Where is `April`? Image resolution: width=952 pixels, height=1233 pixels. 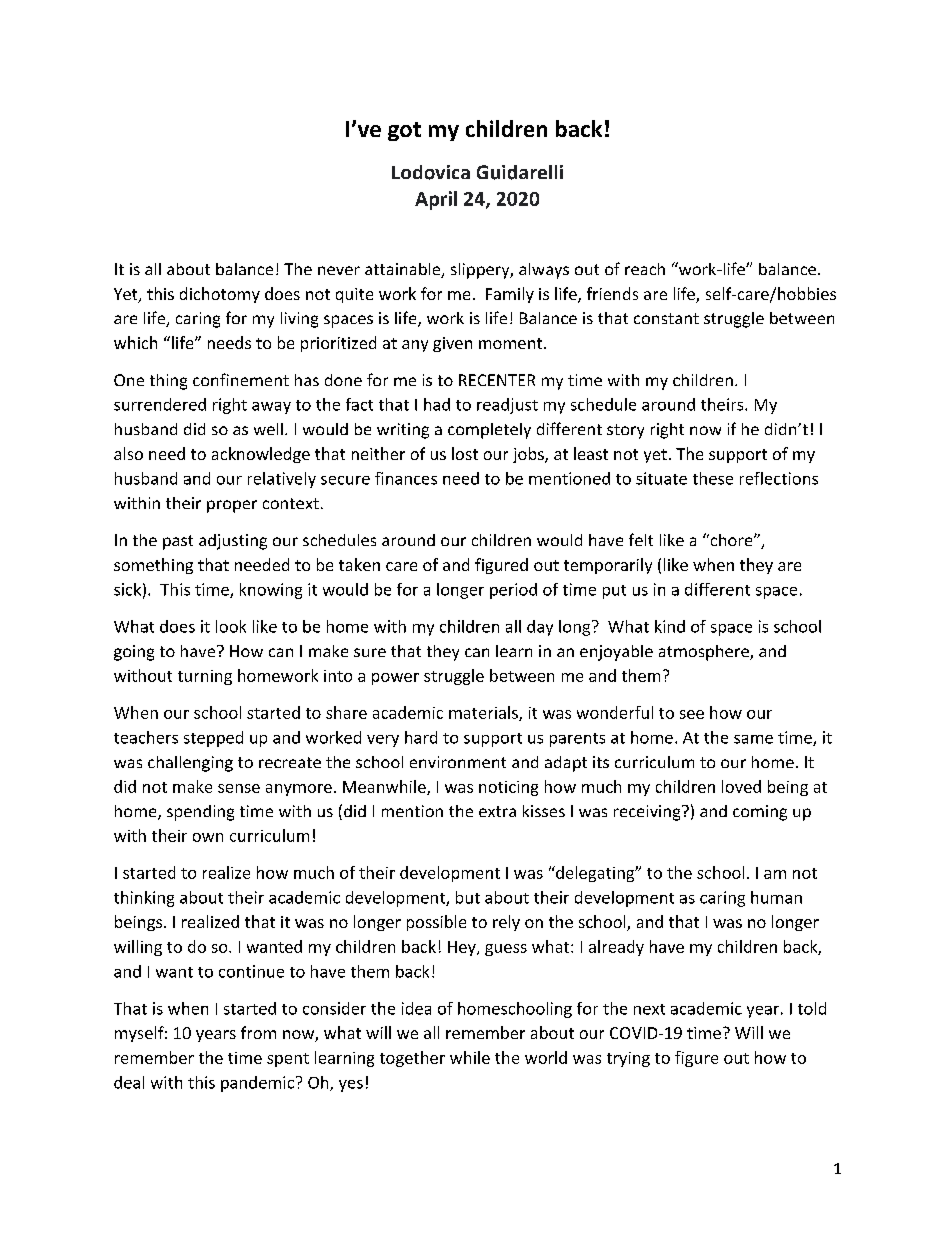 April is located at coordinates (436, 200).
